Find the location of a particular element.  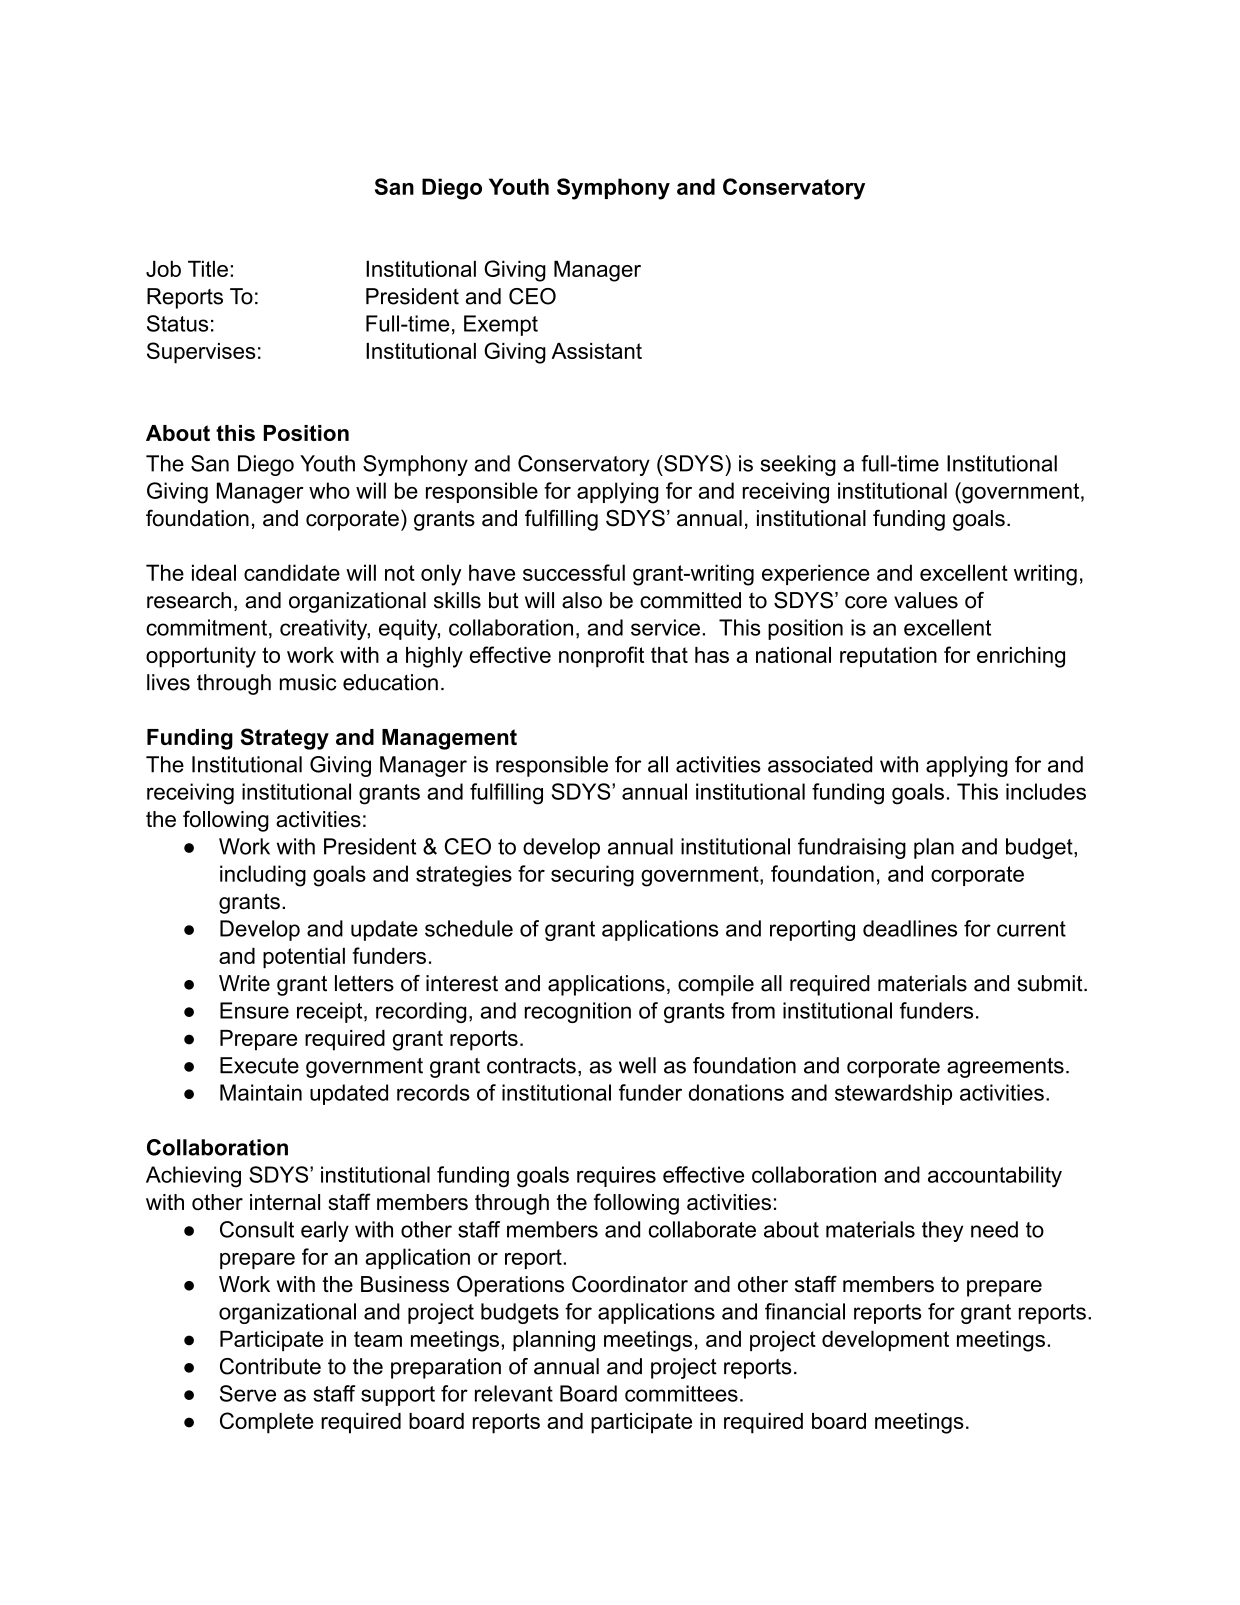

values is located at coordinates (926, 600).
